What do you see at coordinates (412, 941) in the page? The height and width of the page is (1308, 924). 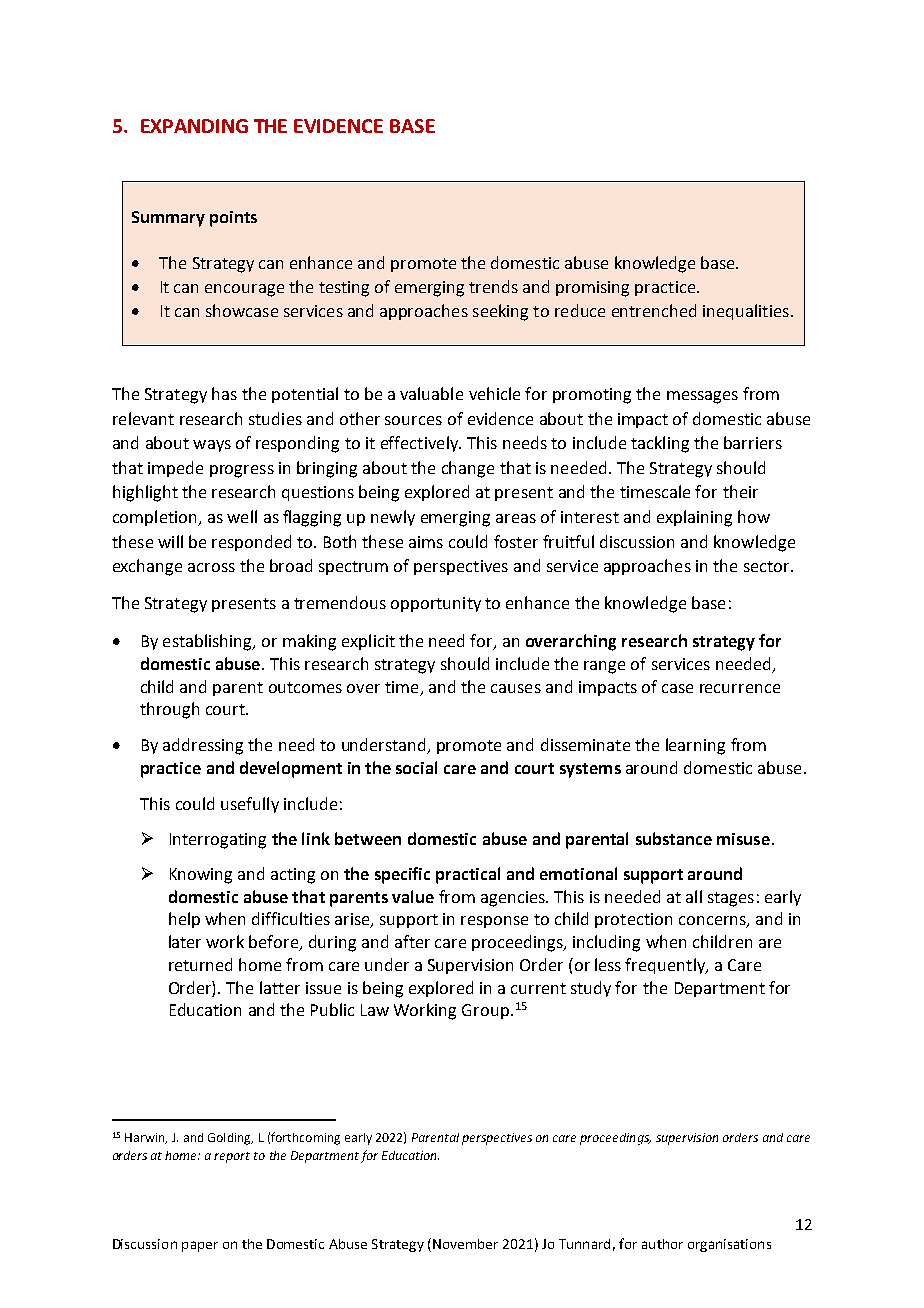 I see `after` at bounding box center [412, 941].
